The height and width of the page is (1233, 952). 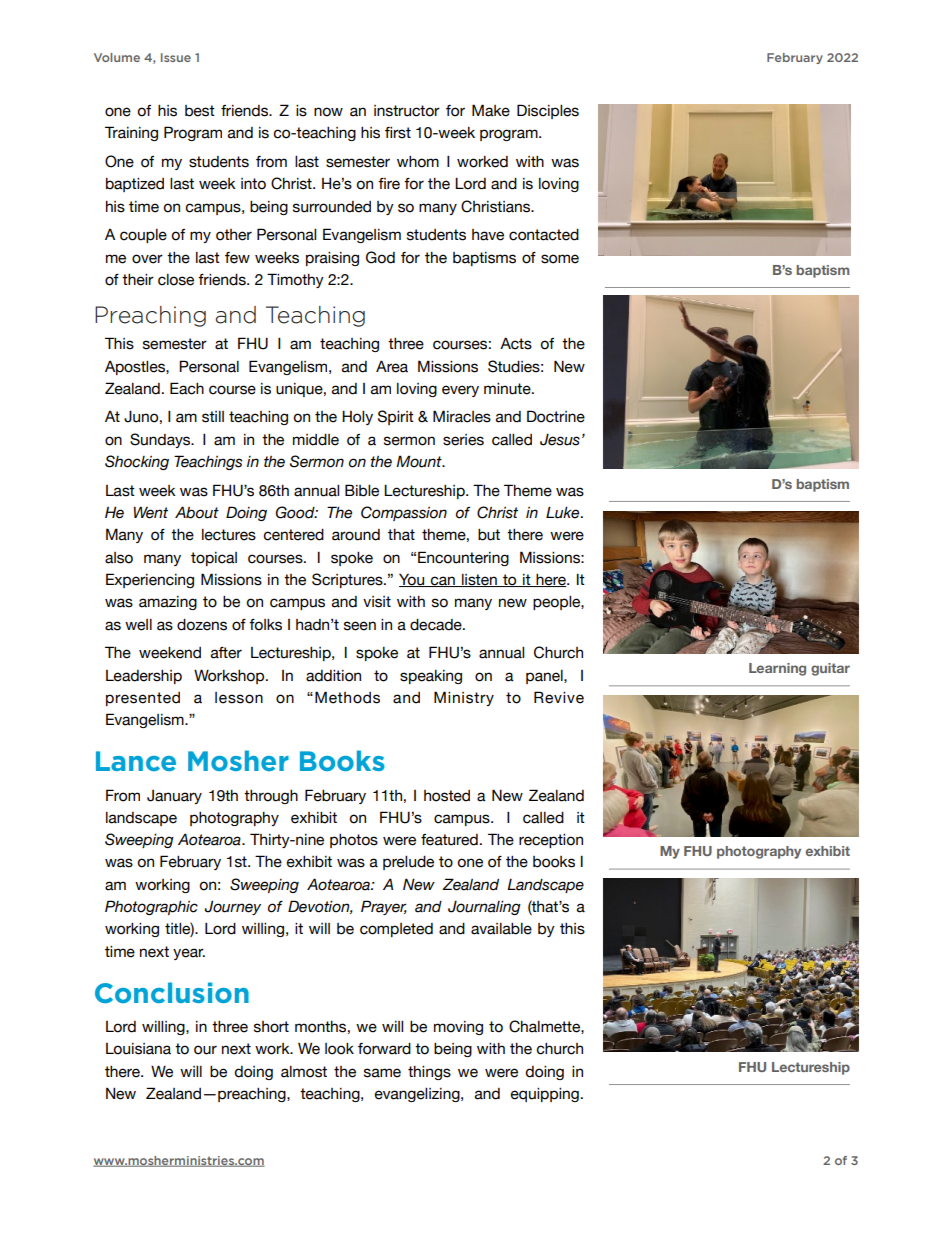 What do you see at coordinates (545, 1095) in the page?
I see `equipping` at bounding box center [545, 1095].
